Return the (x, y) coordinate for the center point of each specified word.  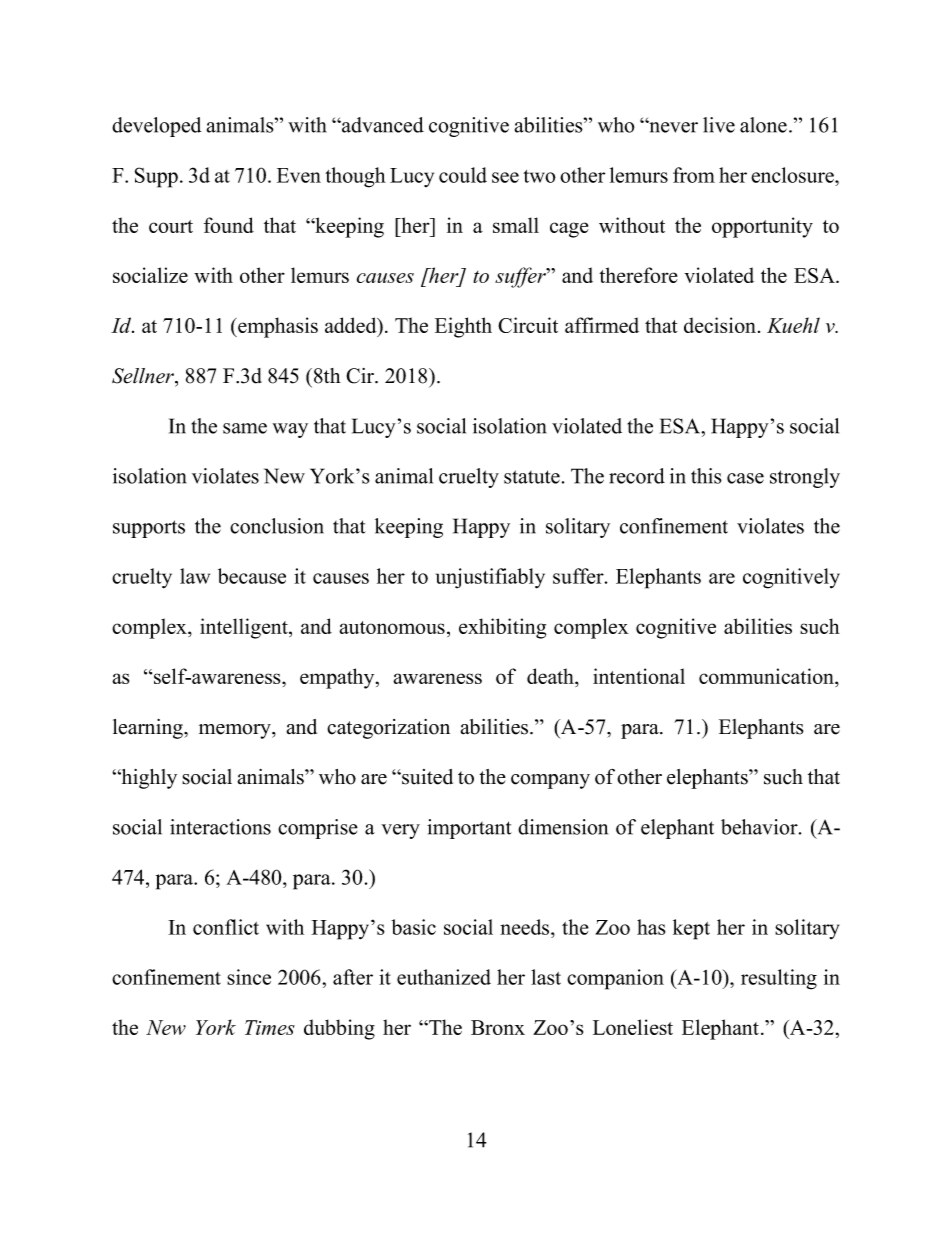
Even (299, 175)
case (745, 478)
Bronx (498, 1027)
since (249, 977)
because (252, 576)
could (463, 175)
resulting (779, 979)
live (719, 125)
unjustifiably (490, 578)
